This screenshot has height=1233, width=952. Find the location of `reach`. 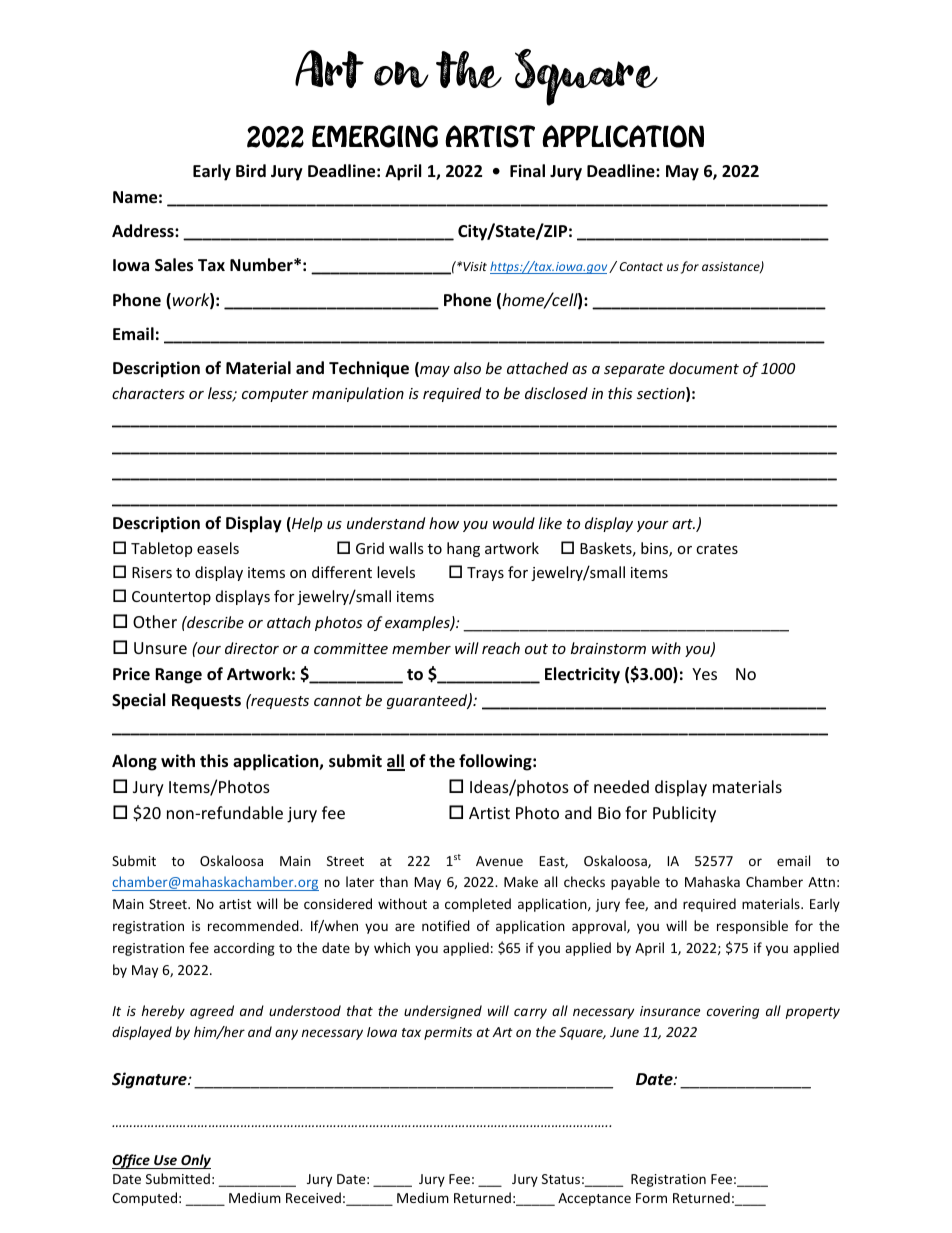

reach is located at coordinates (501, 648).
